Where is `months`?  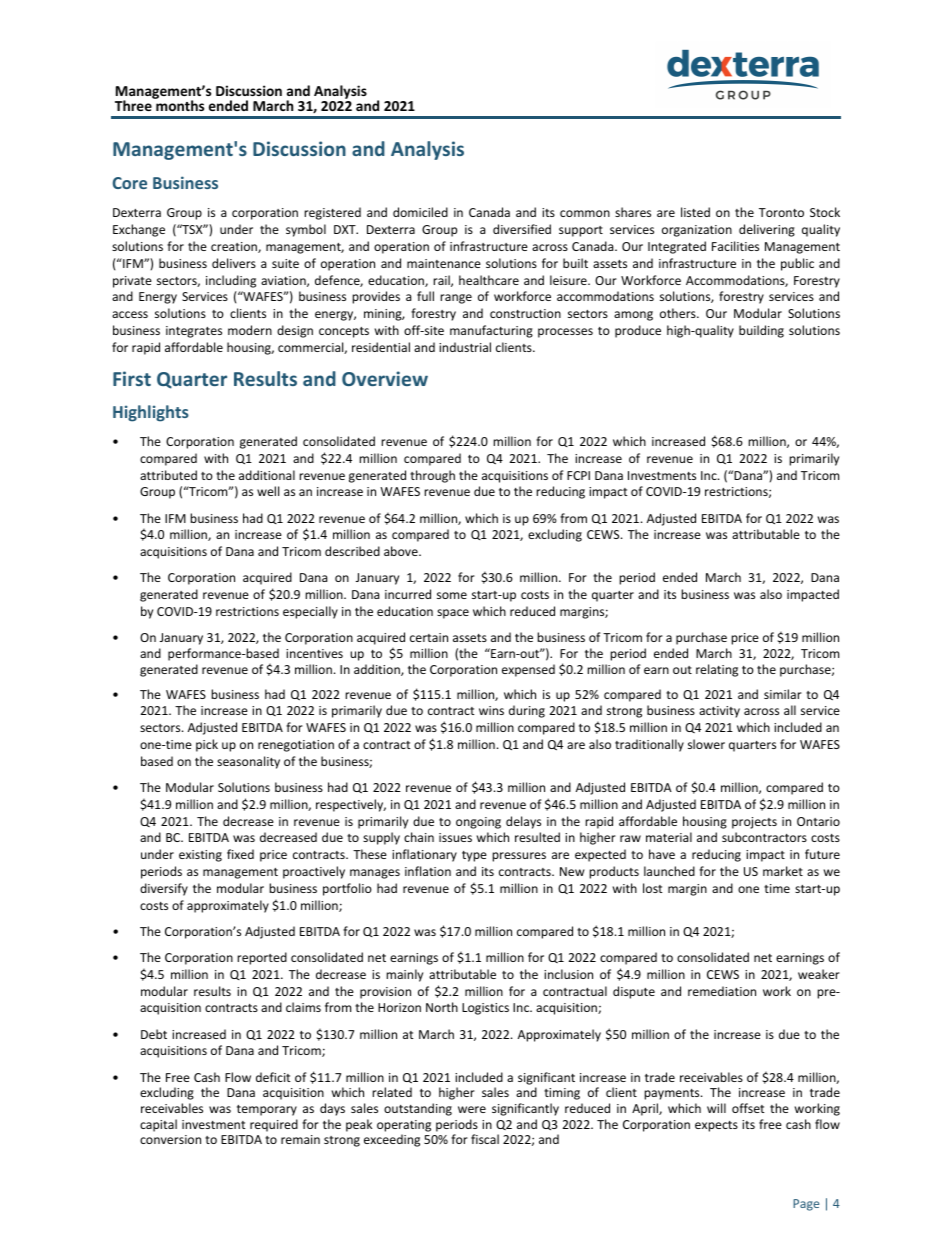 months is located at coordinates (179, 104).
